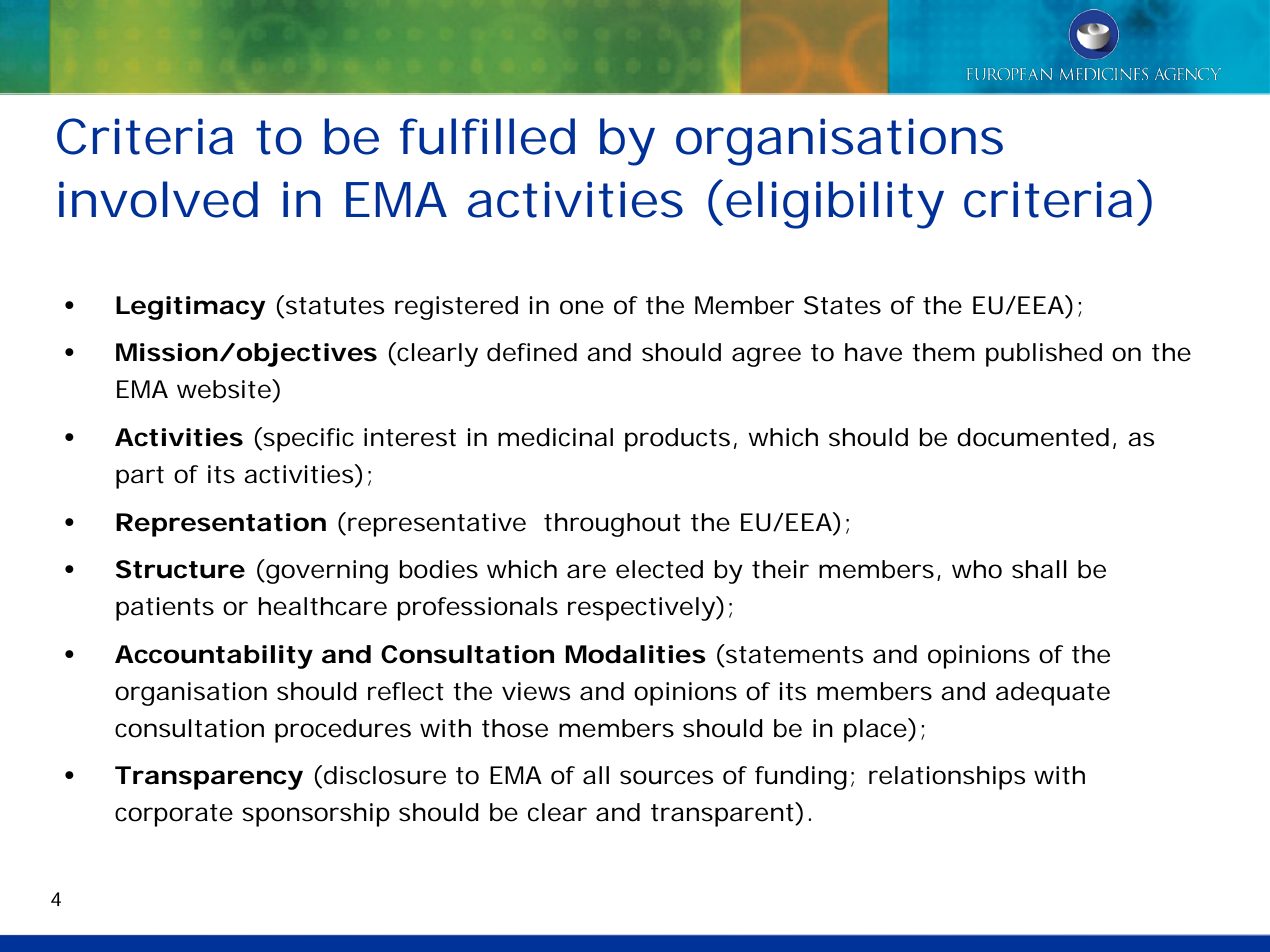  What do you see at coordinates (842, 305) in the image?
I see `States` at bounding box center [842, 305].
